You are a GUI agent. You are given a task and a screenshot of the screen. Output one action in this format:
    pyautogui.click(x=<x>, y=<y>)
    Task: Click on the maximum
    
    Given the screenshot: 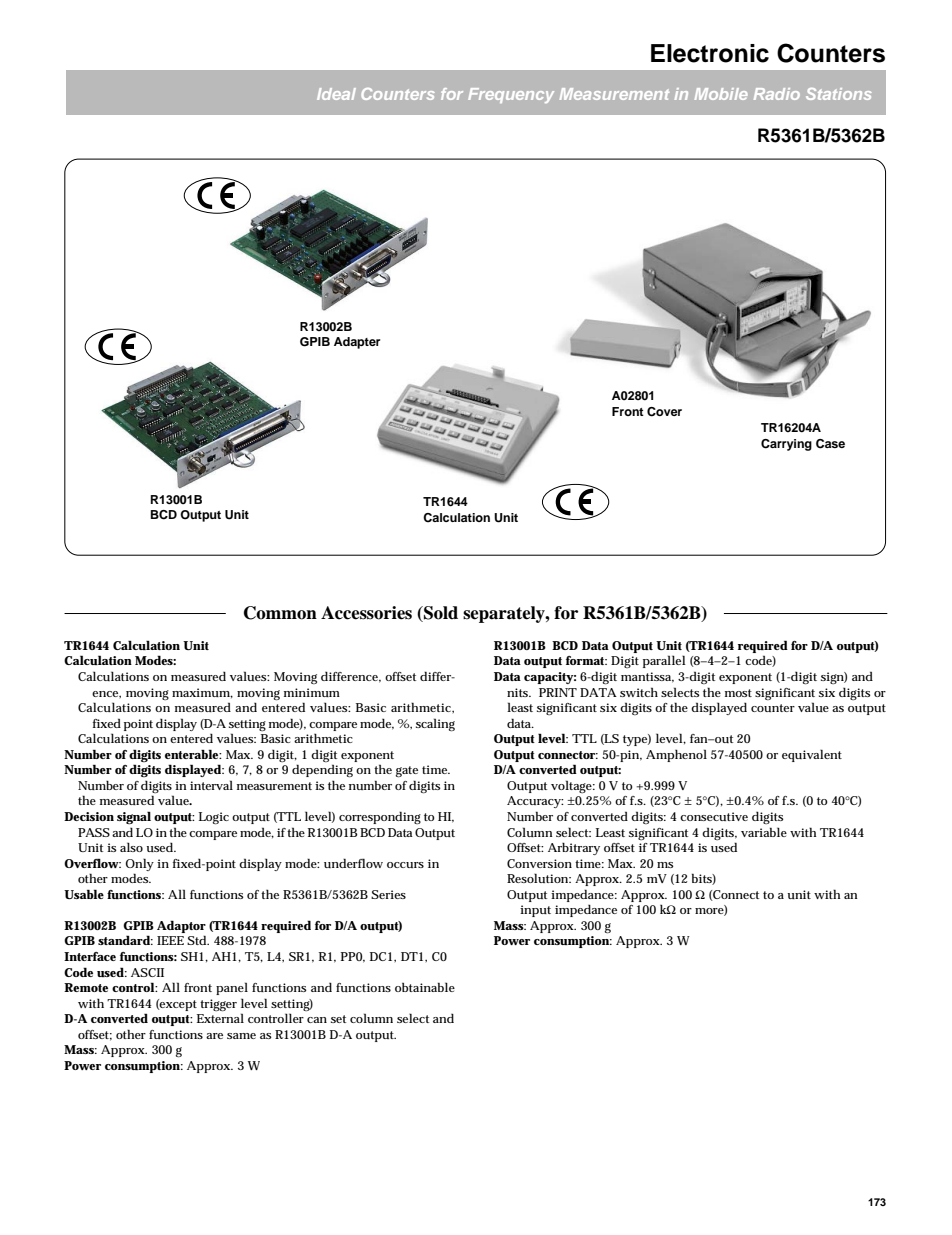 What is the action you would take?
    pyautogui.click(x=202, y=693)
